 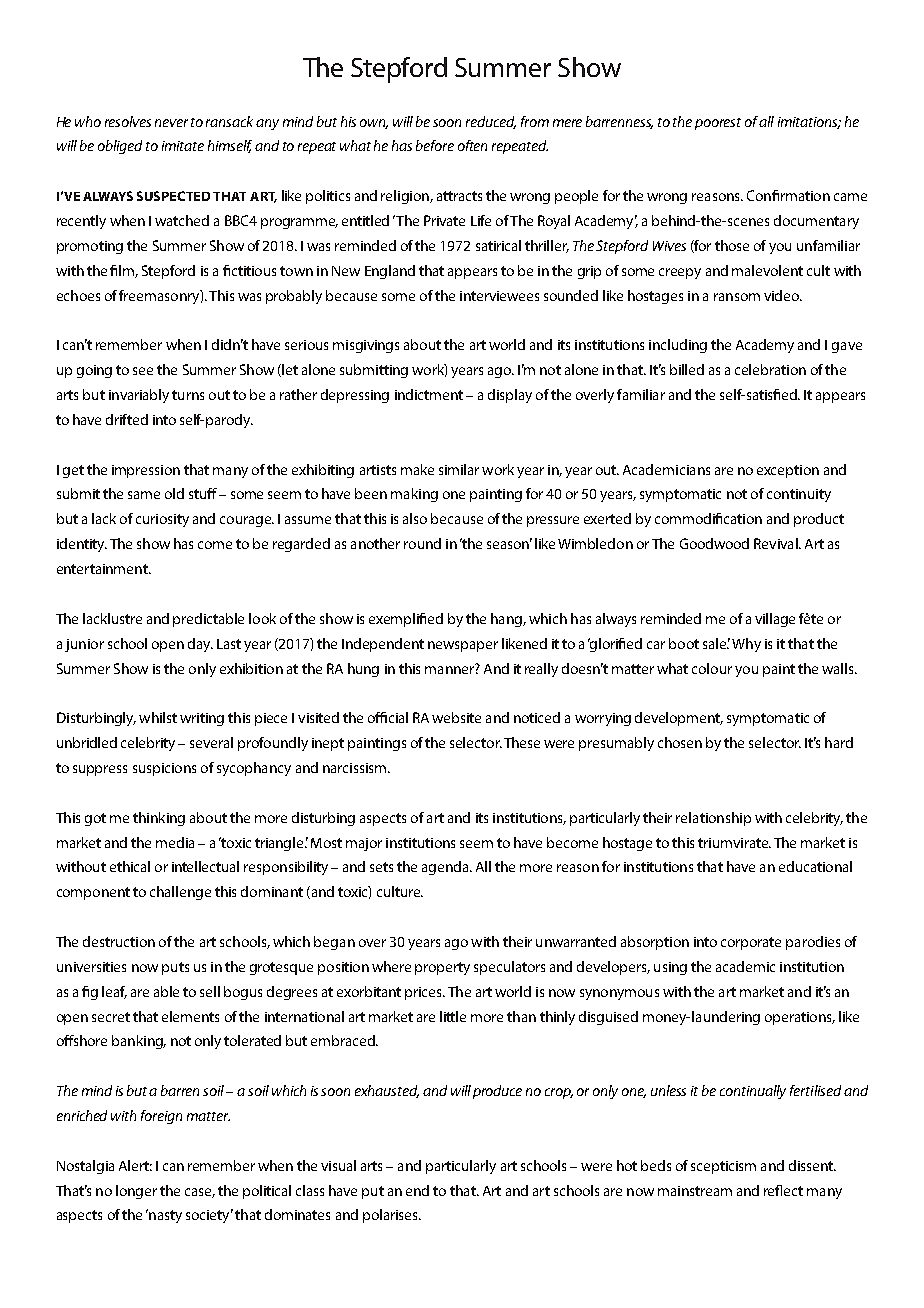 What do you see at coordinates (783, 1190) in the image?
I see `reflect` at bounding box center [783, 1190].
